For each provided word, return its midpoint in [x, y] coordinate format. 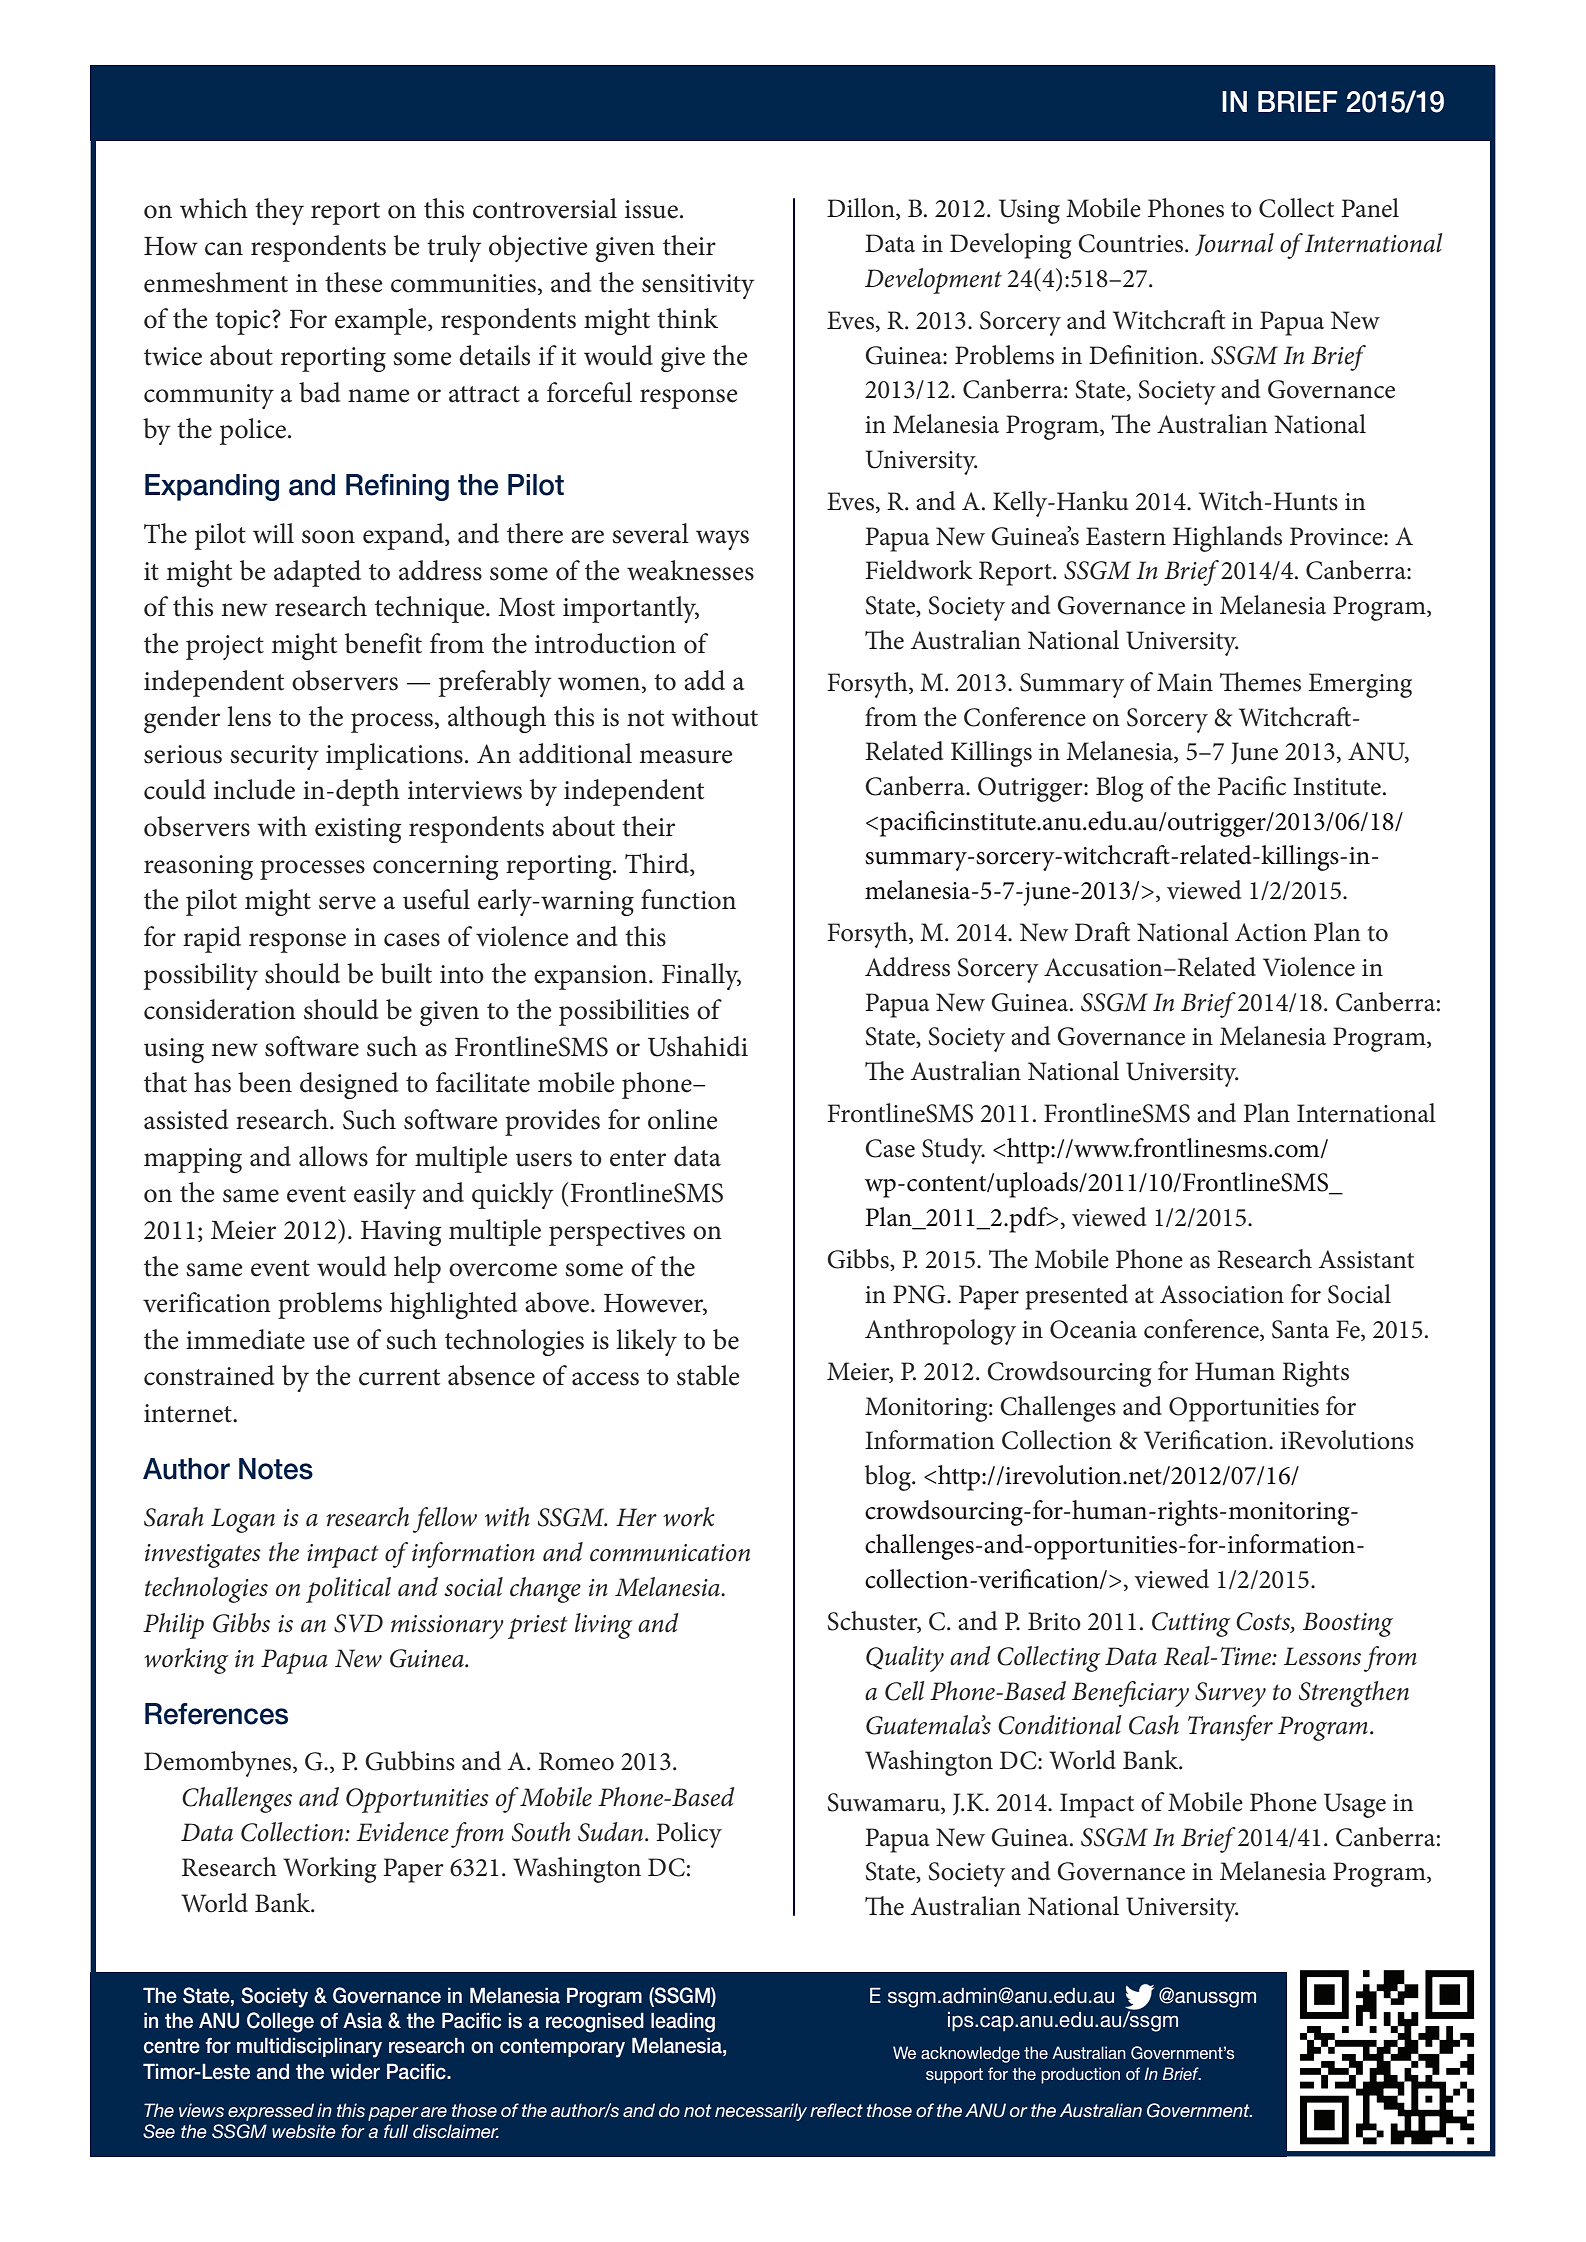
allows [333, 1156]
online [683, 1119]
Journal [1234, 244]
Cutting [1191, 1624]
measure [686, 757]
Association [1222, 1294]
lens [249, 716]
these [354, 282]
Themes [1260, 682]
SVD [358, 1623]
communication [670, 1553]
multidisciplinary [309, 2047]
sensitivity [698, 286]
